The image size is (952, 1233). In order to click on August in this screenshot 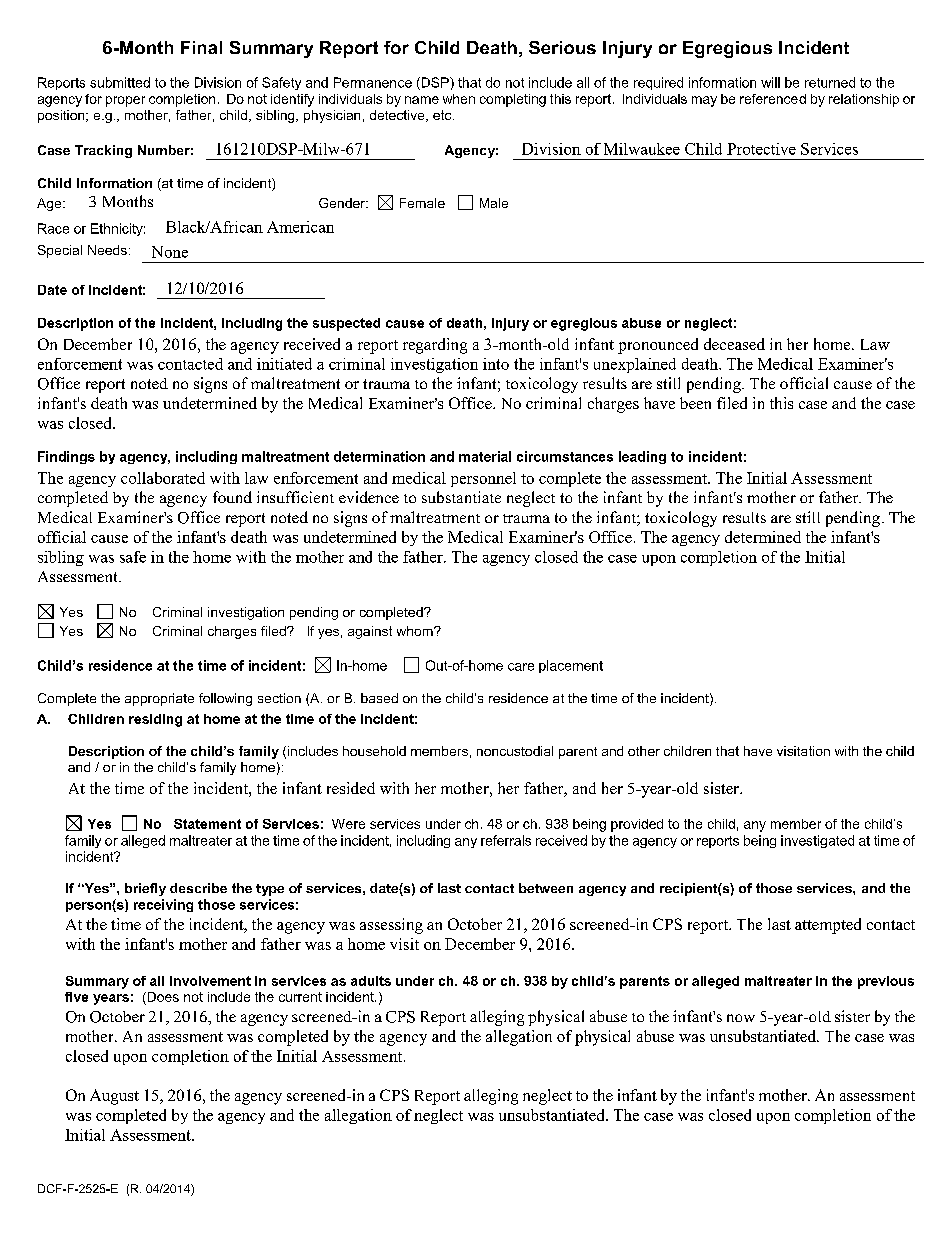, I will do `click(114, 1097)`.
